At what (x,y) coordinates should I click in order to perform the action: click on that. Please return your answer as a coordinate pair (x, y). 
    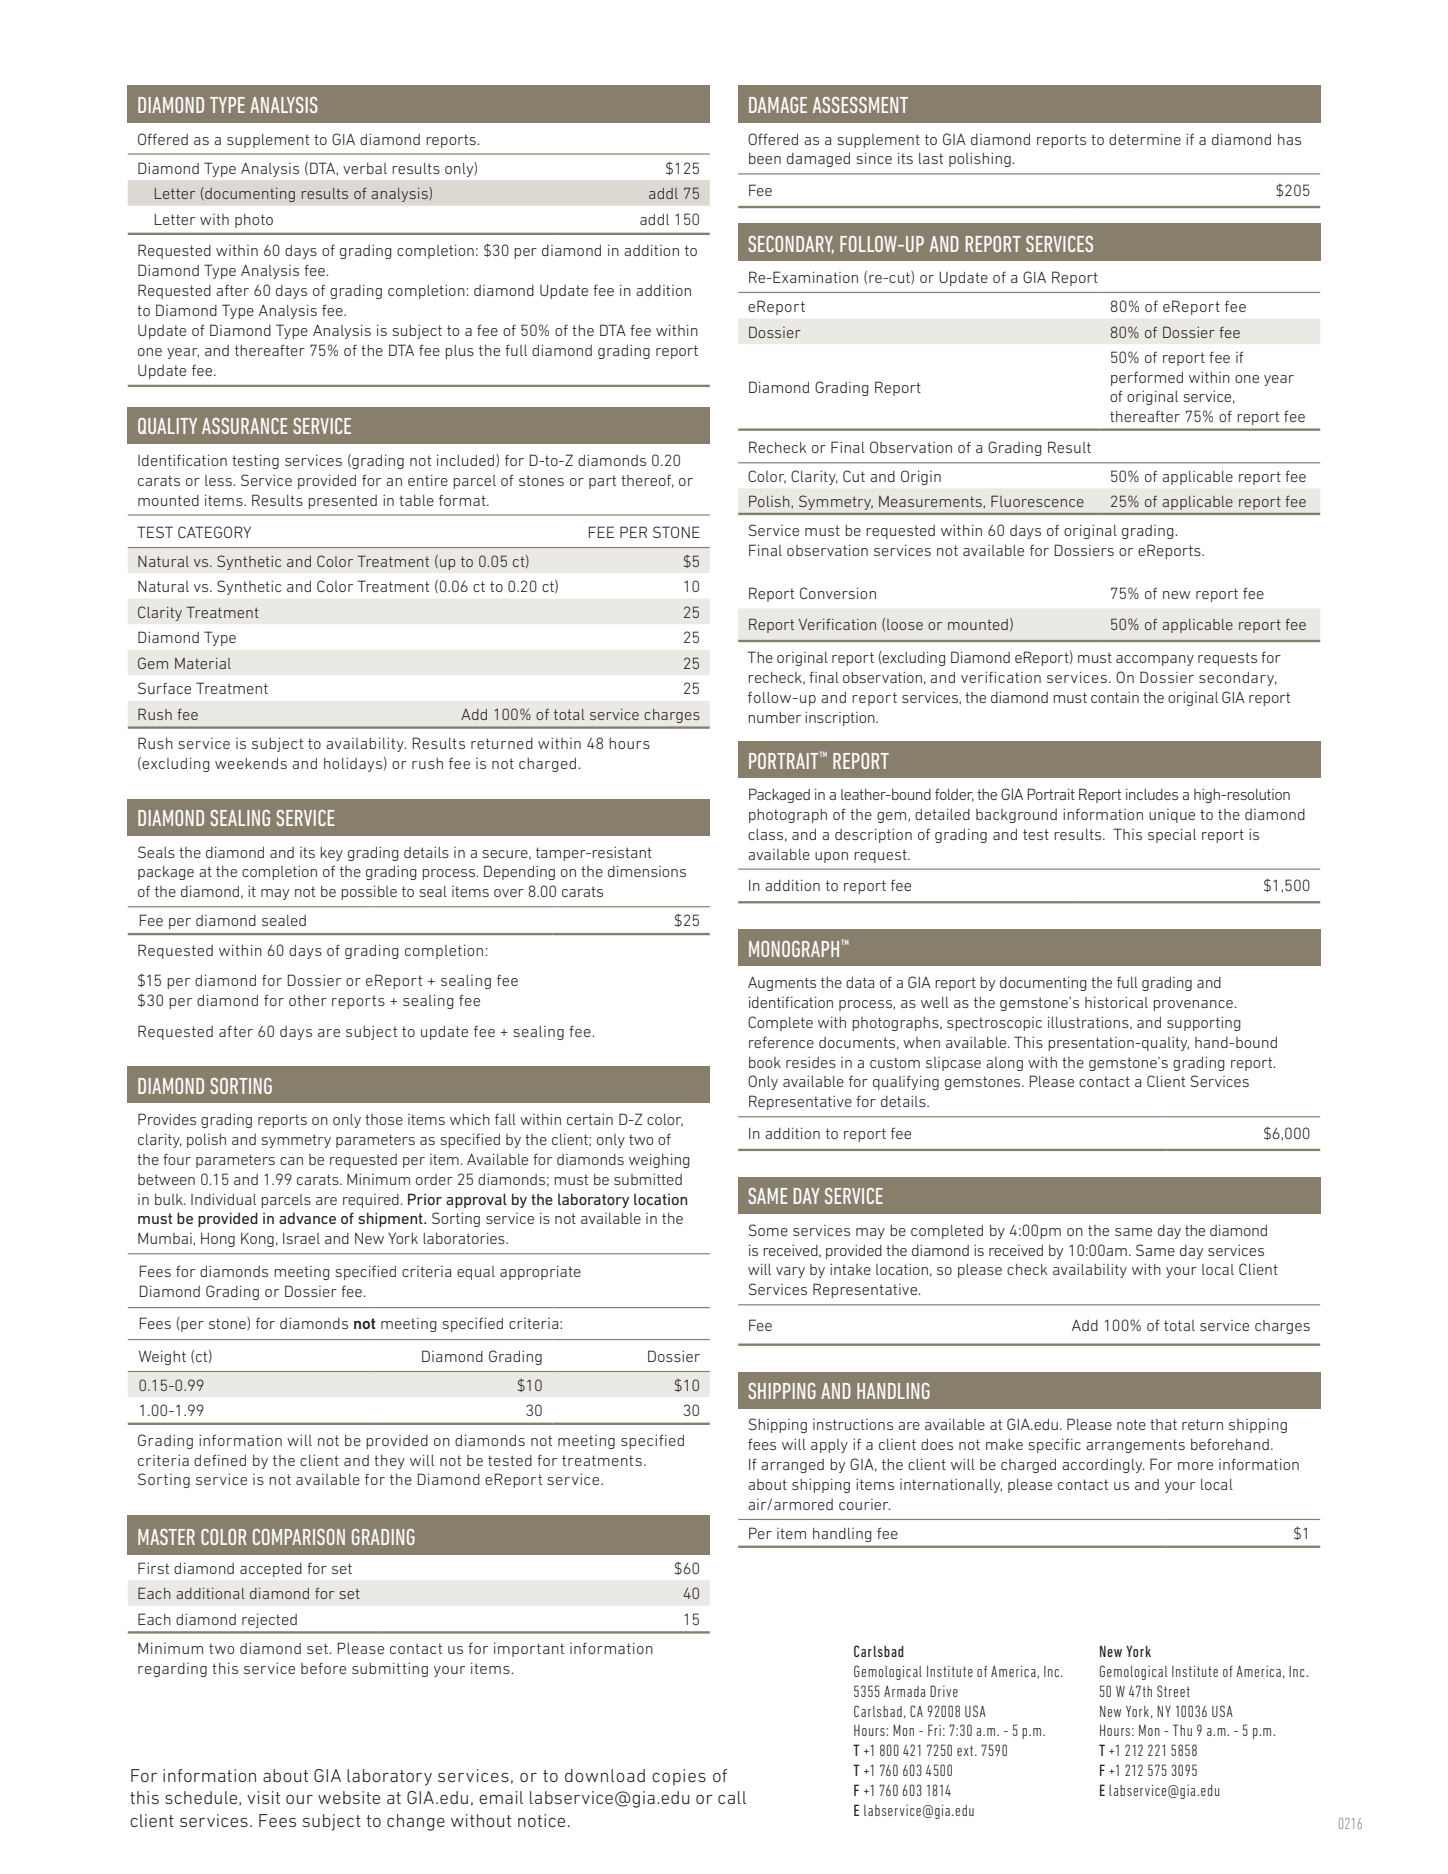
    Looking at the image, I should click on (1163, 1424).
